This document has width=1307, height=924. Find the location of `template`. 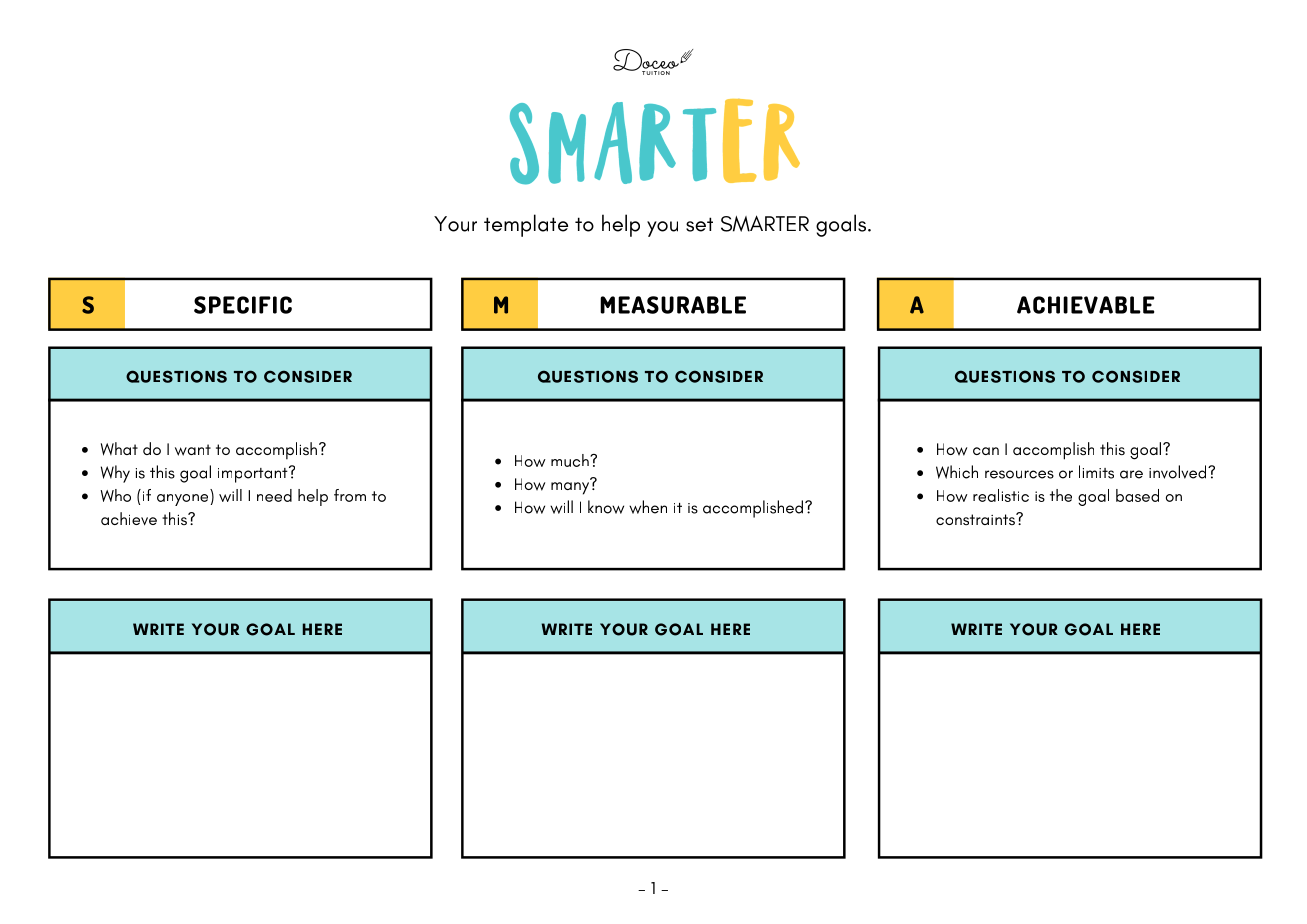

template is located at coordinates (526, 225).
